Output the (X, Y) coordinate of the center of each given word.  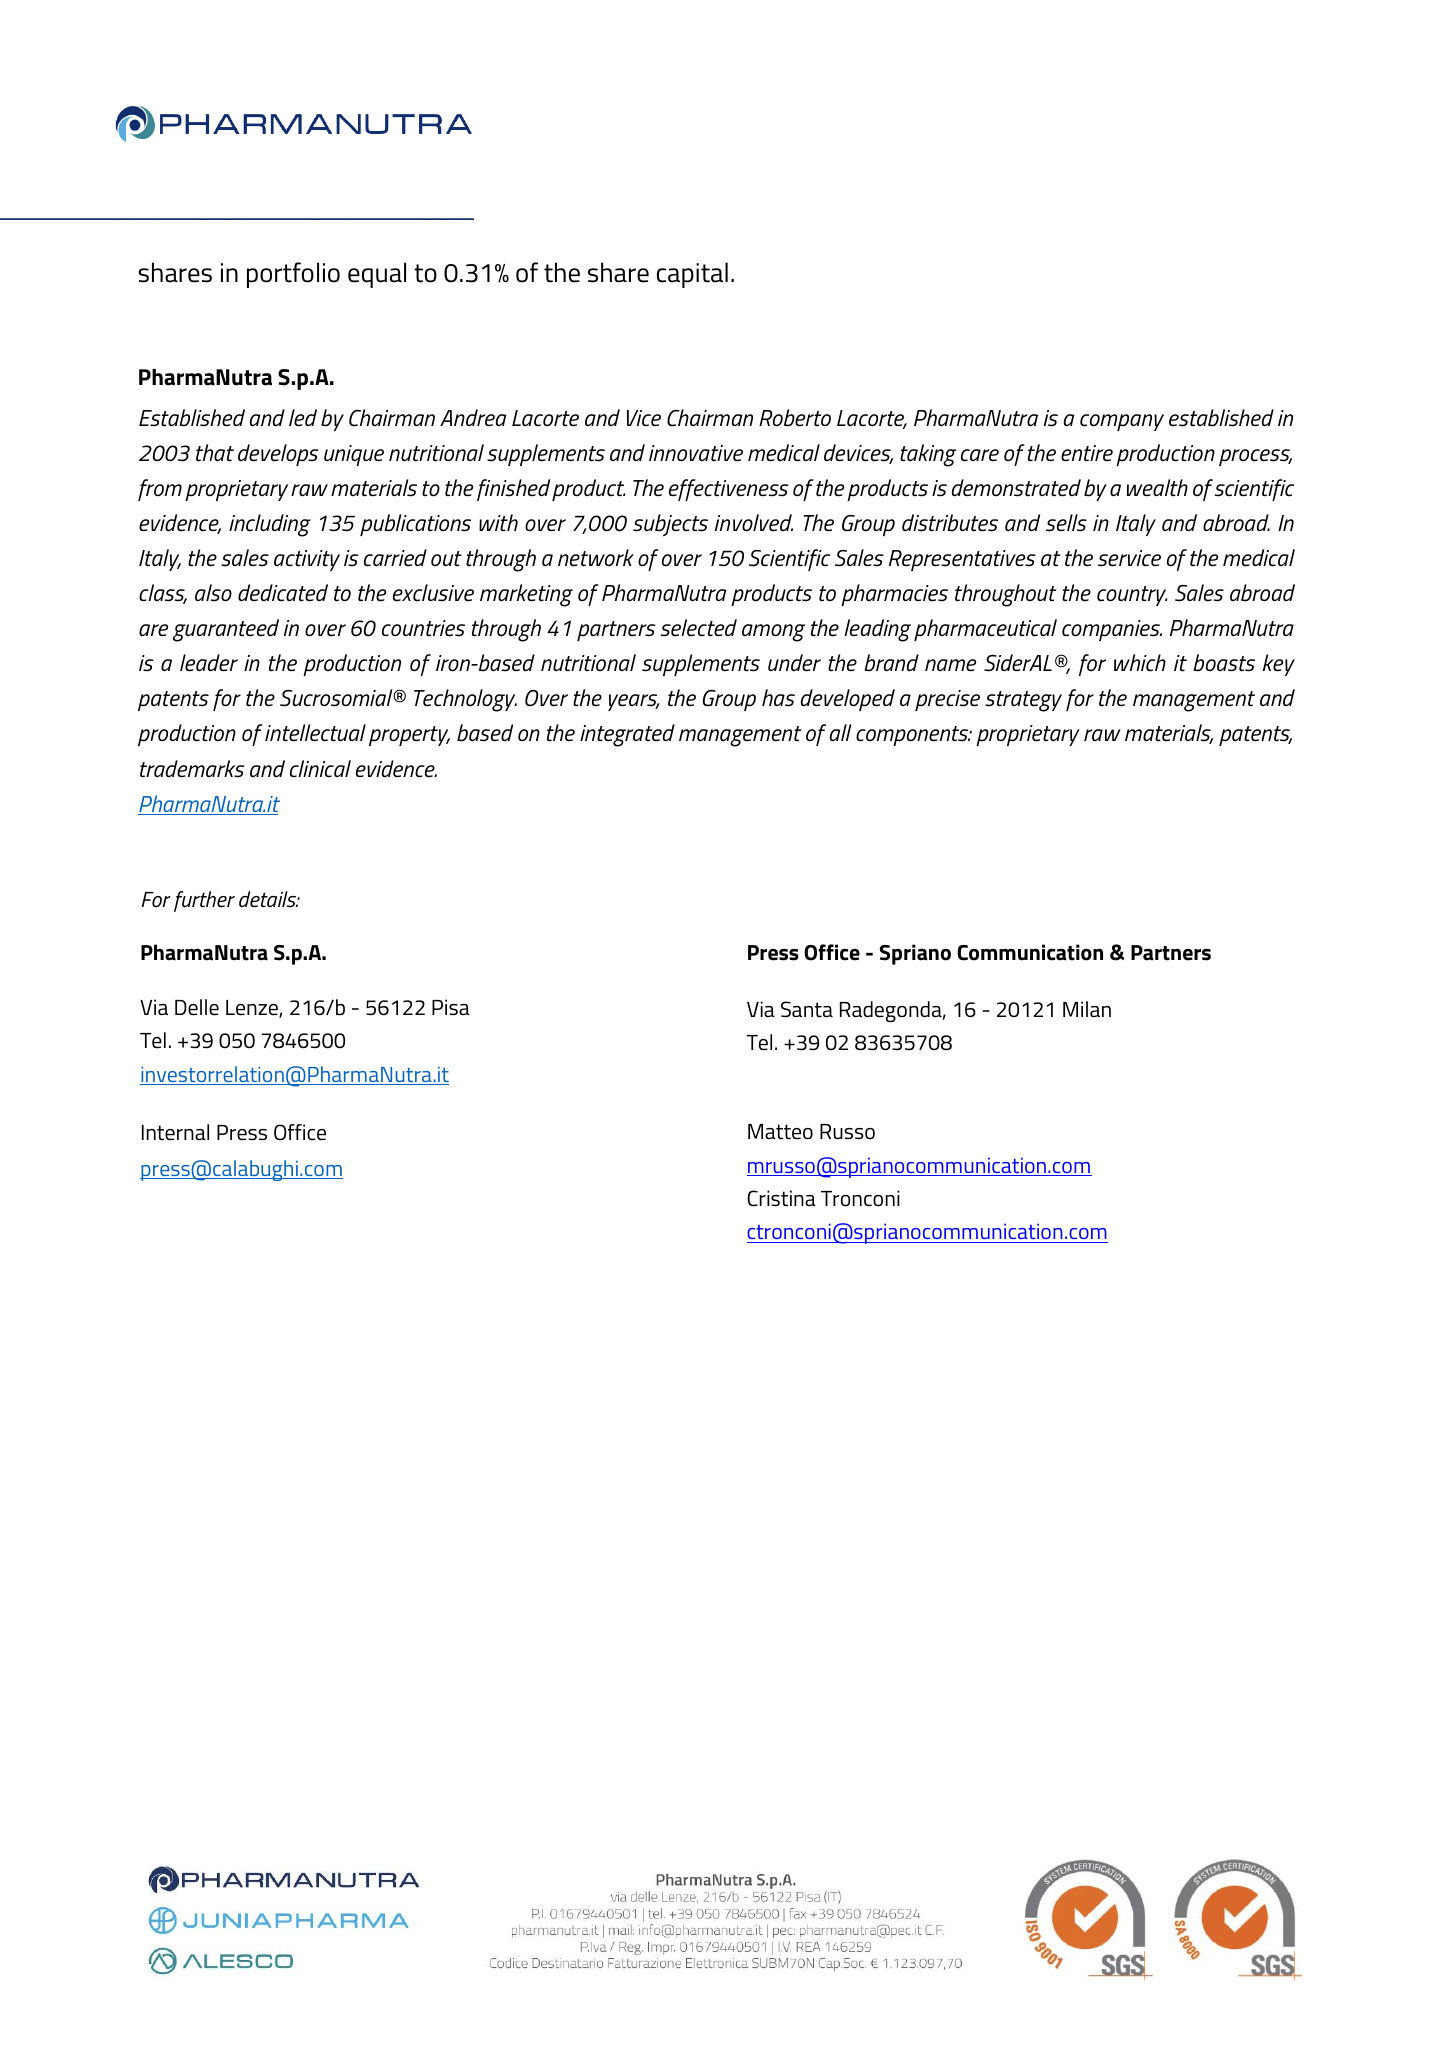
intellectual (315, 733)
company (1122, 422)
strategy (1023, 701)
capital (692, 275)
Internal (175, 1132)
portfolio (293, 275)
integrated (627, 735)
